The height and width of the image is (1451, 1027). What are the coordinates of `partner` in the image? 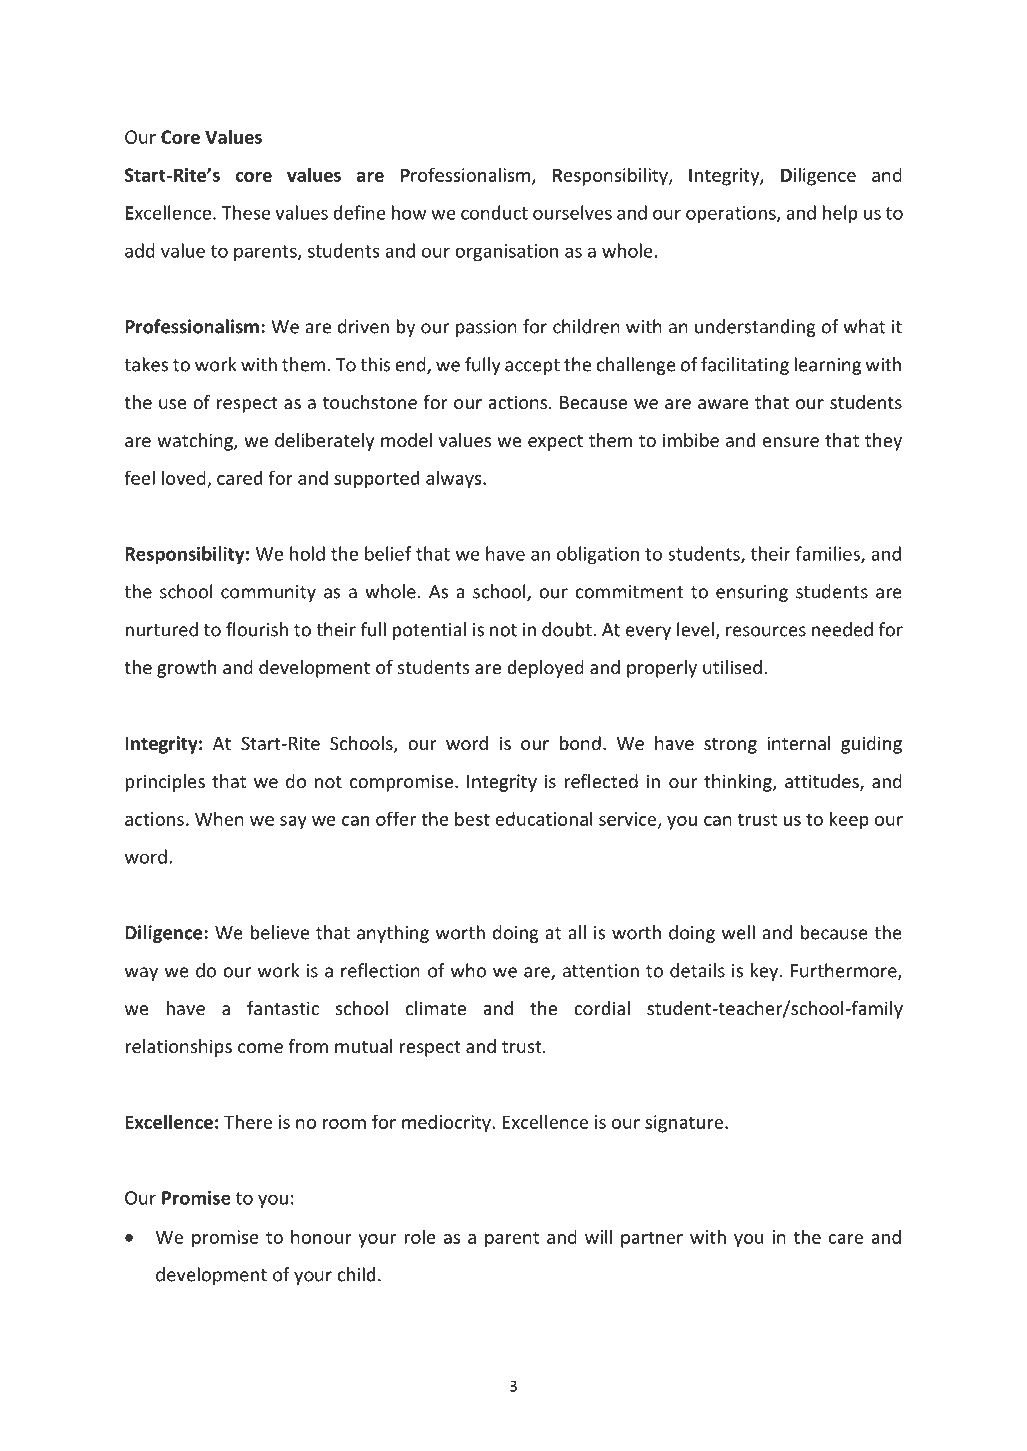 It's located at (652, 1239).
